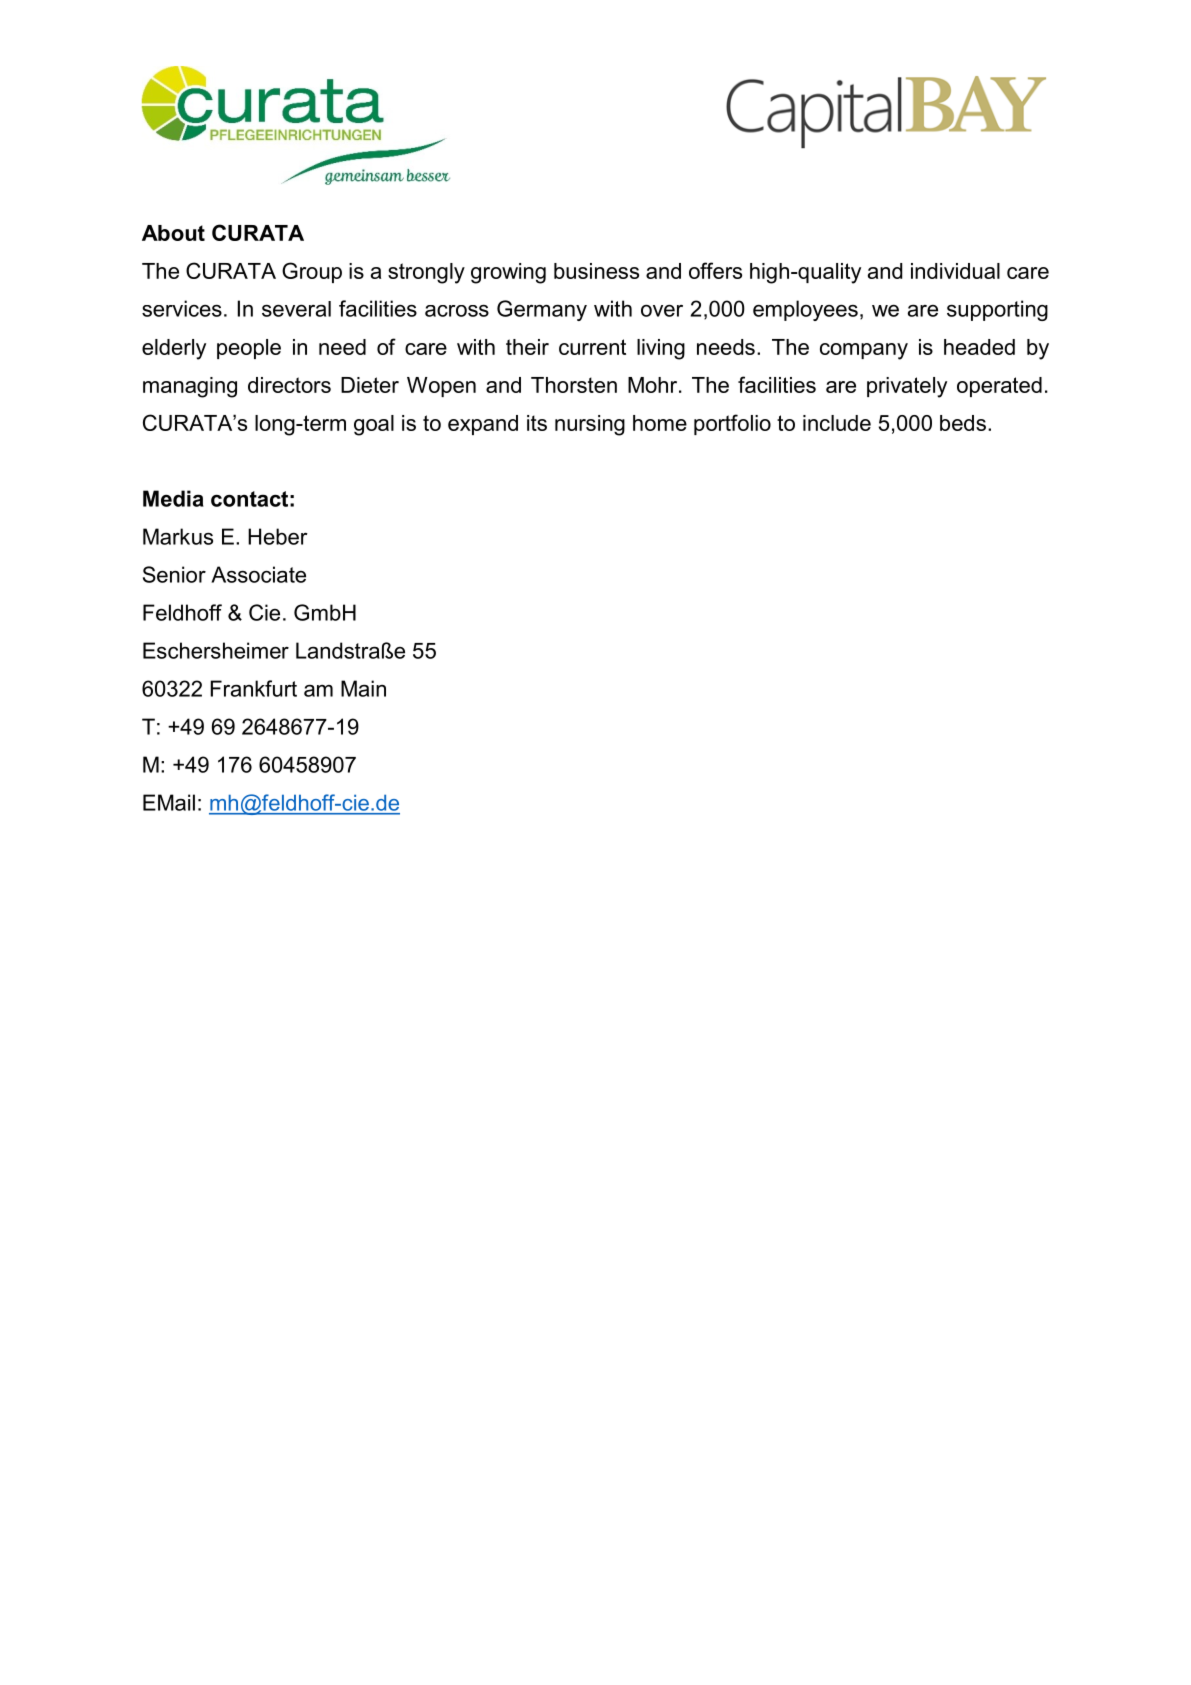  What do you see at coordinates (955, 271) in the page?
I see `individual` at bounding box center [955, 271].
